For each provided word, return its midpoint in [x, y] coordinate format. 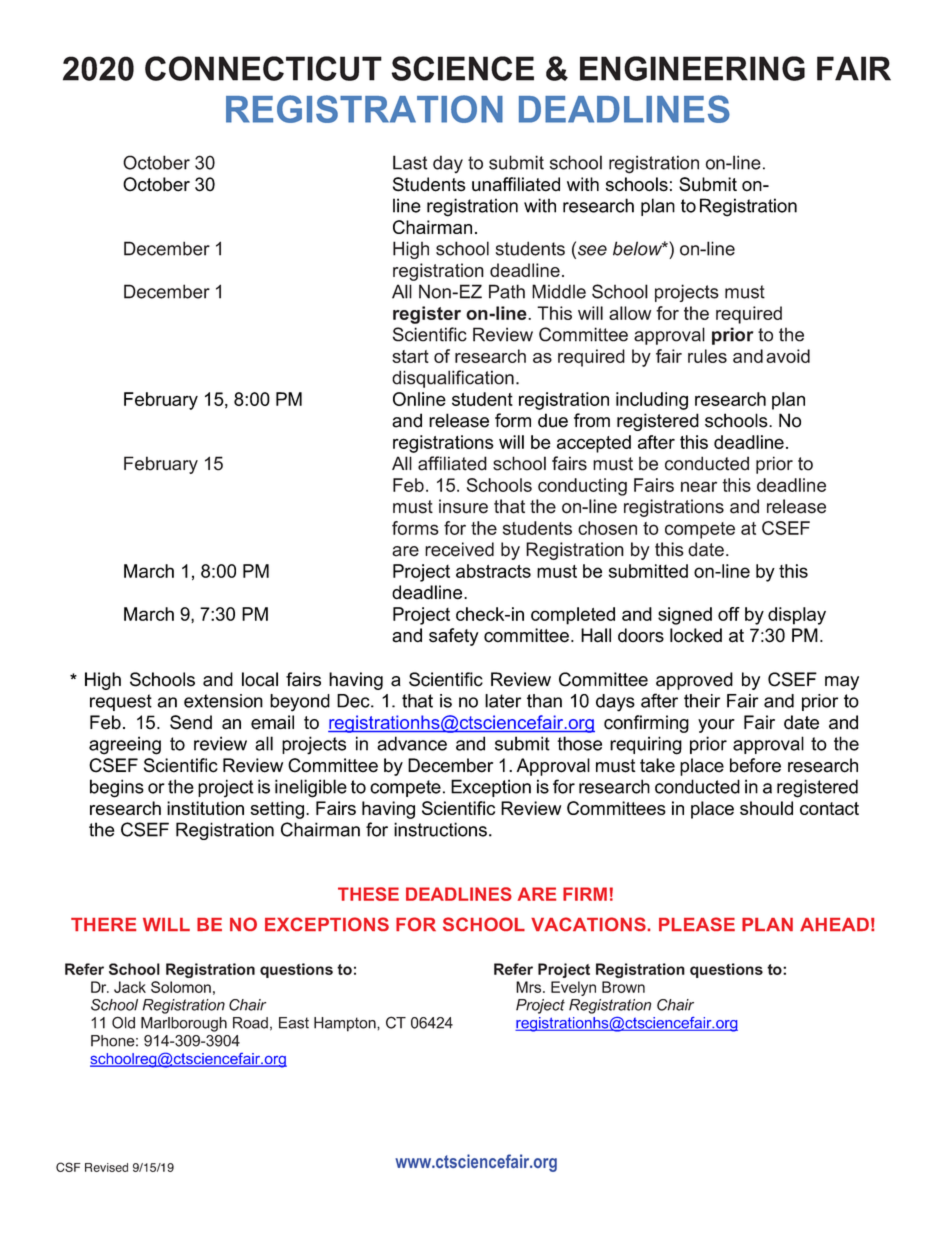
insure [463, 506]
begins [117, 788]
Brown [623, 987]
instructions [440, 829]
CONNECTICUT [263, 68]
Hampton [346, 1024]
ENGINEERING [692, 68]
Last [410, 162]
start [410, 356]
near [699, 486]
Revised [106, 1167]
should [766, 808]
